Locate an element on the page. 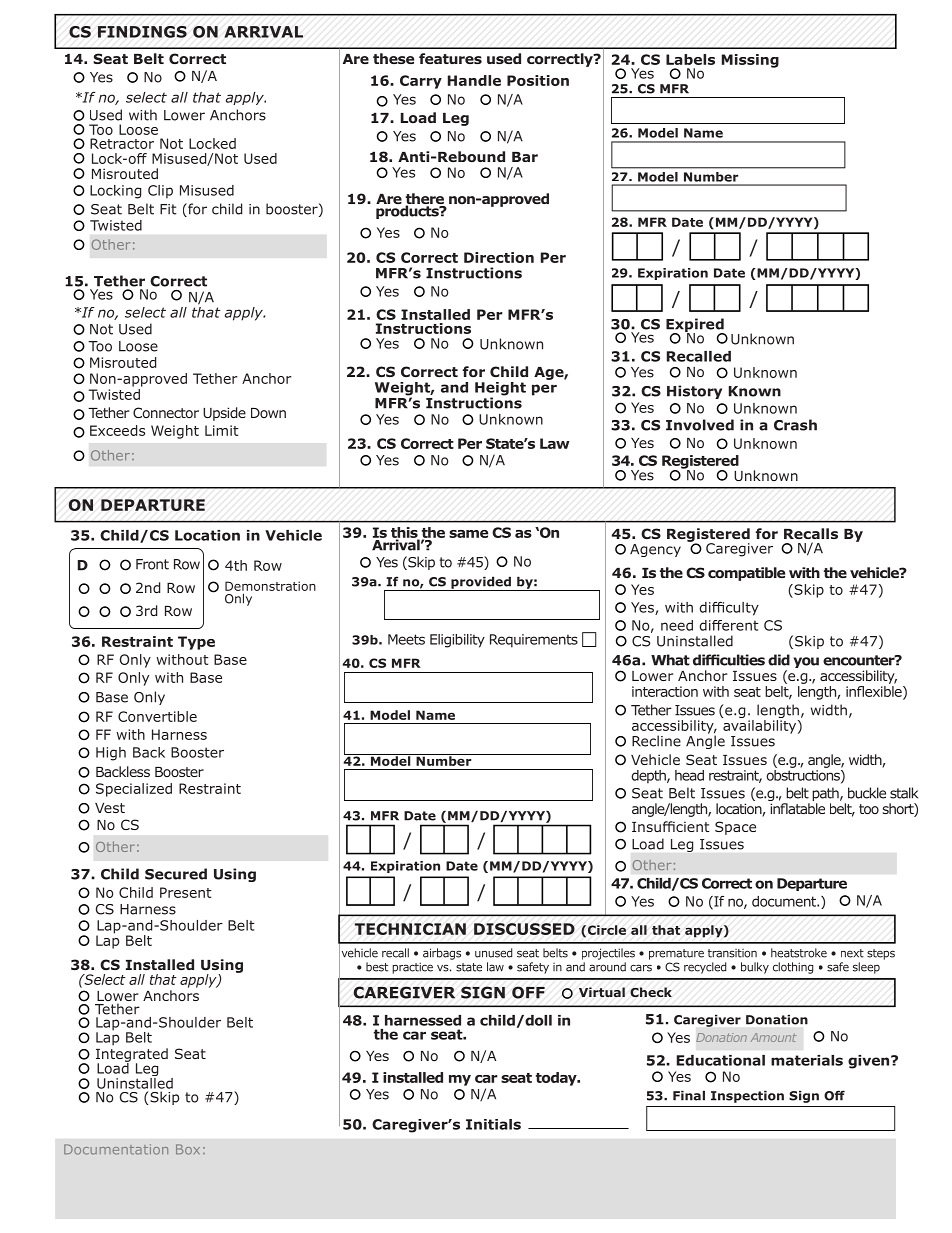 This page has height=1233, width=952. FINDINGS is located at coordinates (142, 32).
